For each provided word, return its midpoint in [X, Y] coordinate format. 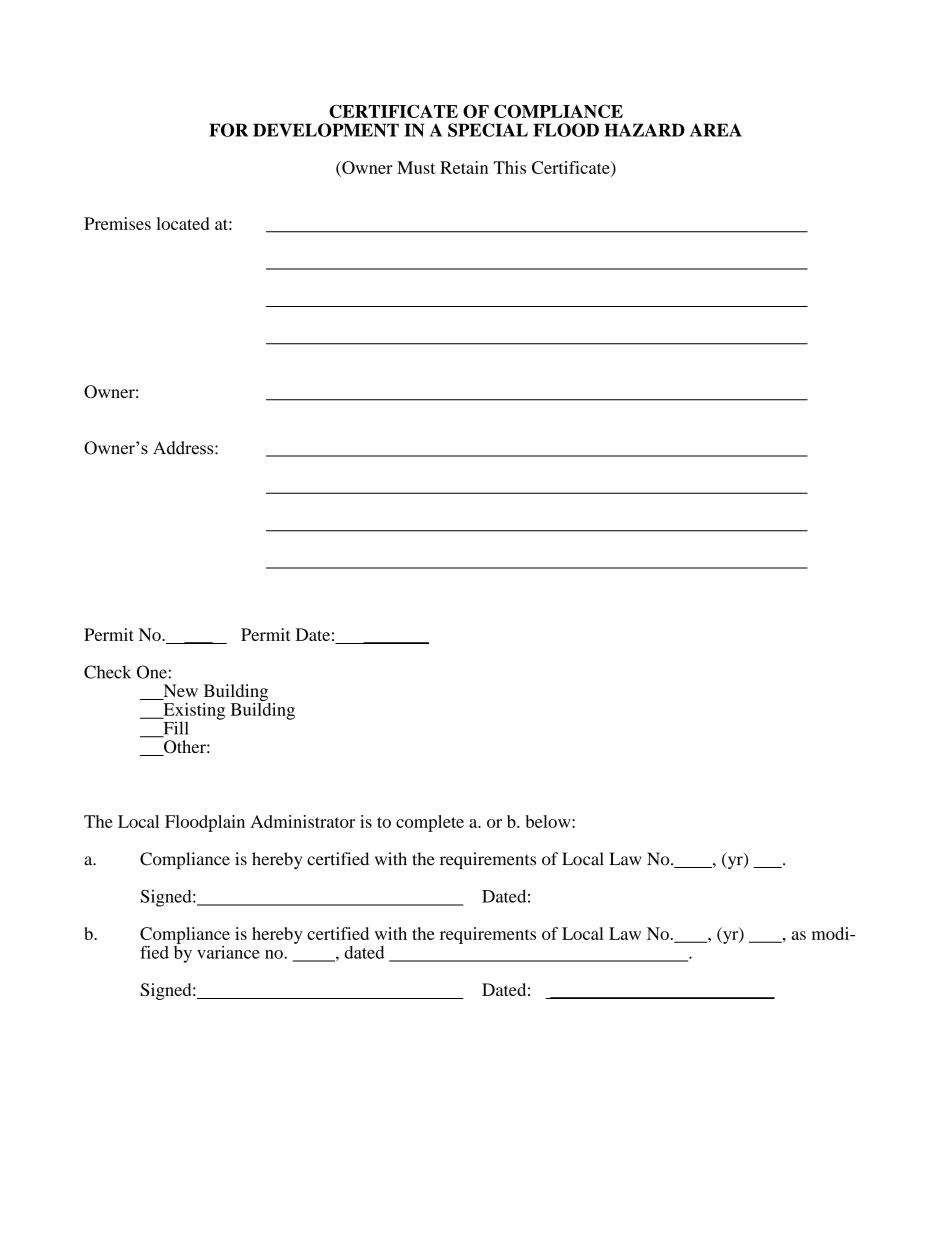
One [153, 672]
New [179, 692]
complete [430, 823]
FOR [228, 130]
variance [228, 952]
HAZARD [644, 130]
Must [416, 167]
